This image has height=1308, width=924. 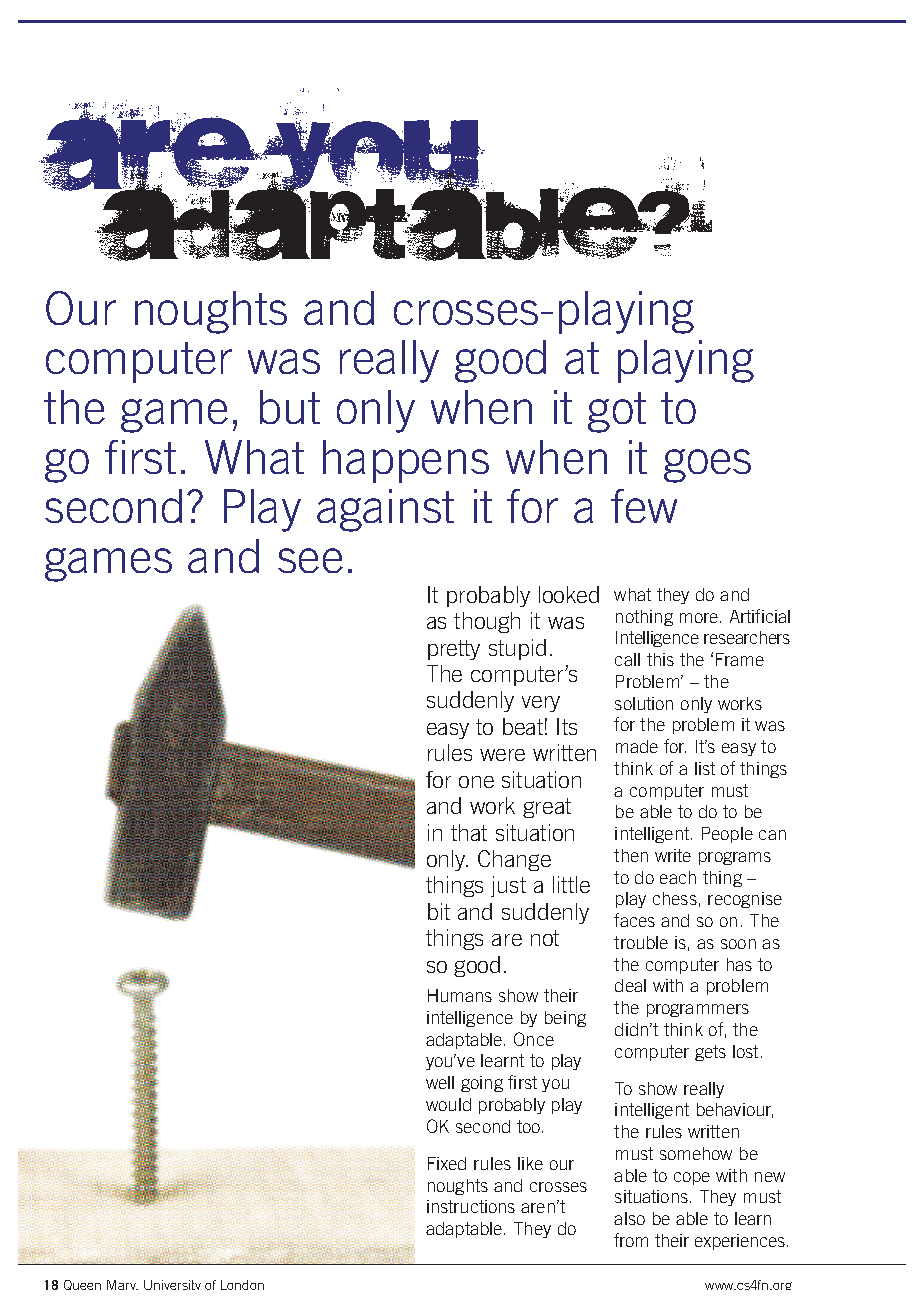 I want to click on pretty, so click(x=454, y=650).
